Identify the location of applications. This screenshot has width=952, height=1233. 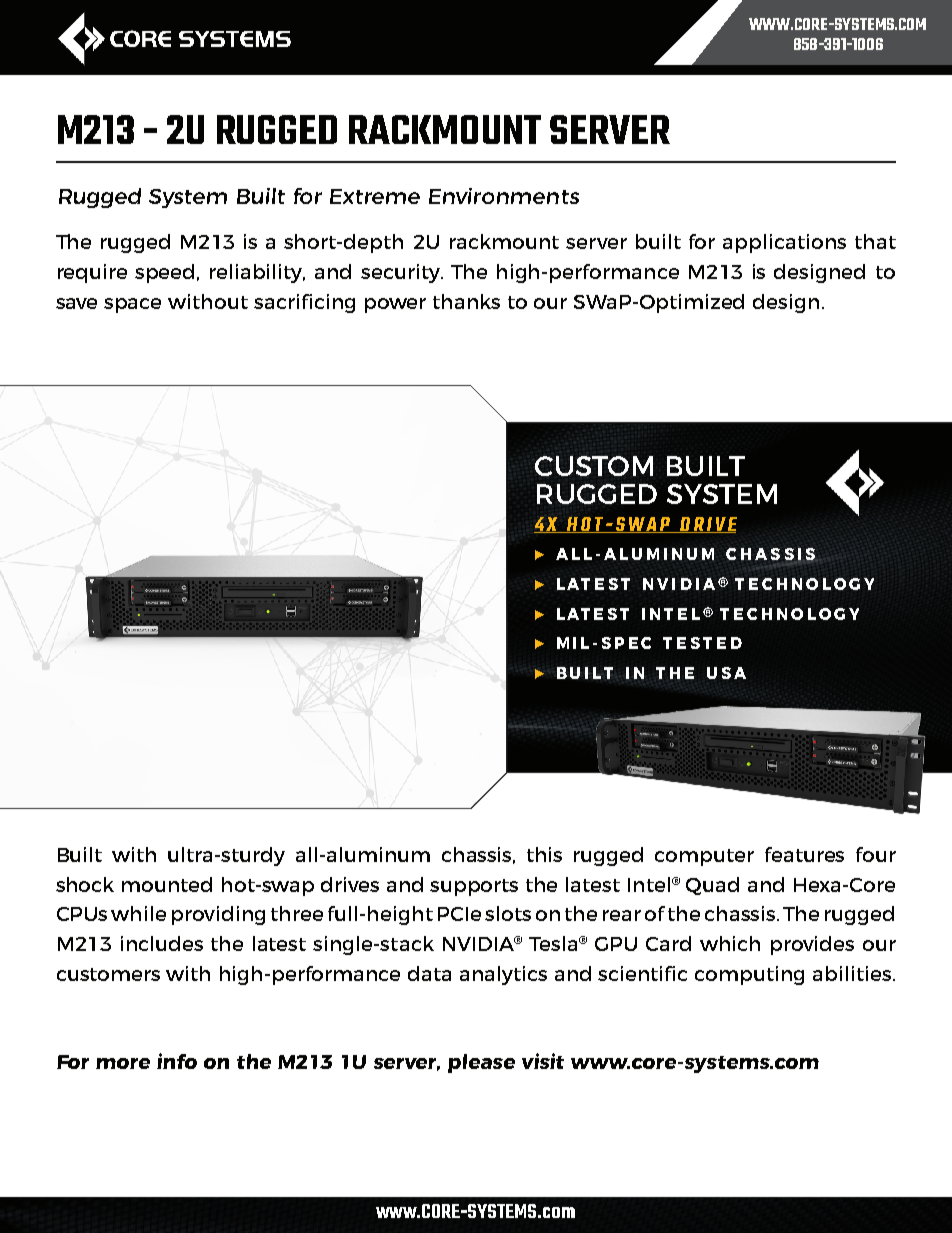
(784, 243).
